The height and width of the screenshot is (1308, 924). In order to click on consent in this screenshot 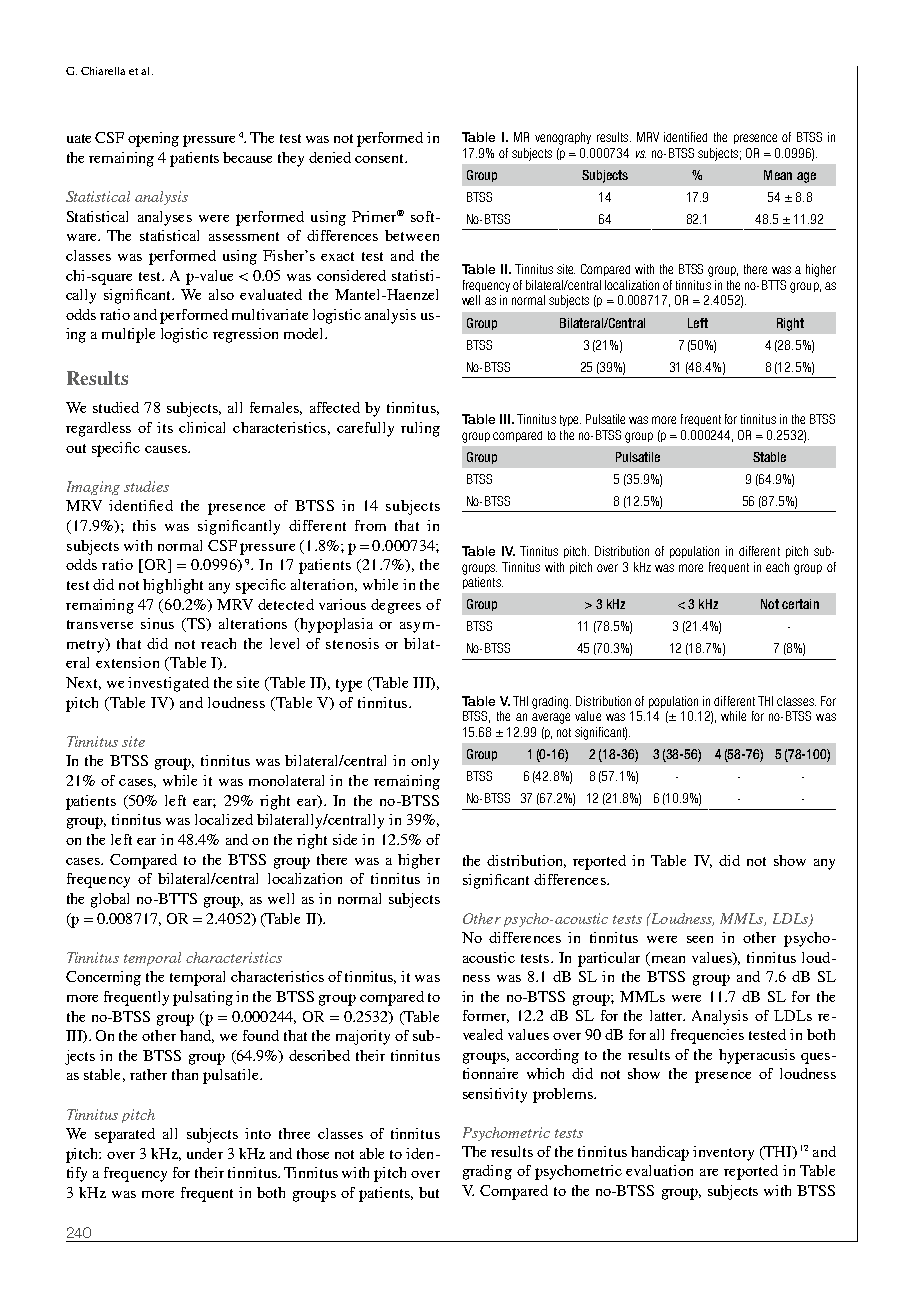, I will do `click(380, 158)`.
